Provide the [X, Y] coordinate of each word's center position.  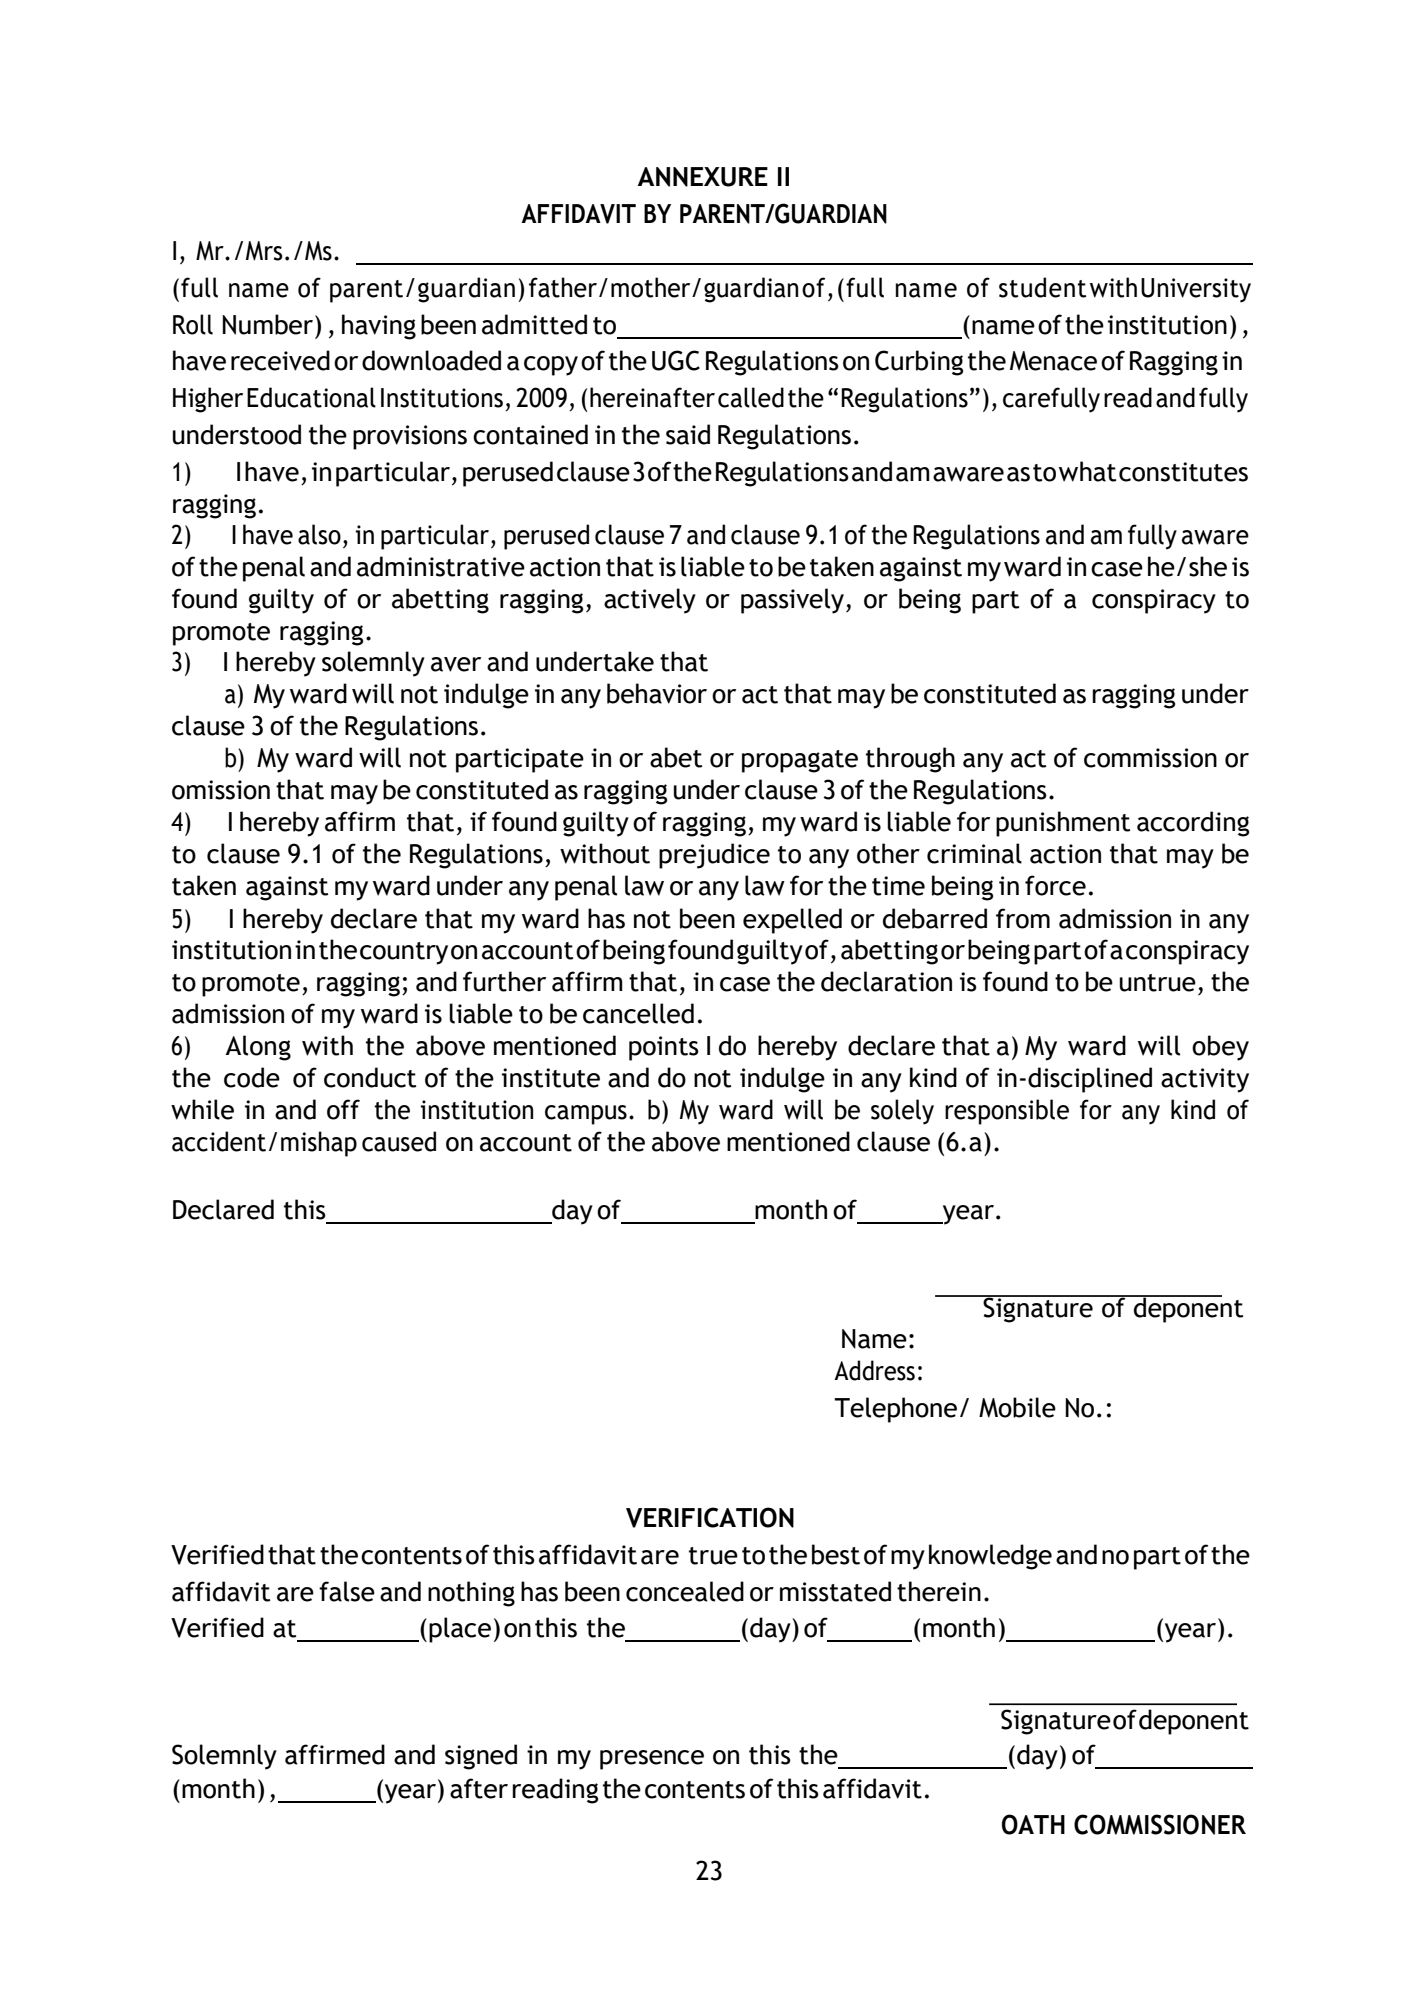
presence [652, 1760]
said [688, 434]
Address [874, 1370]
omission [221, 790]
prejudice [714, 856]
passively [792, 601]
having [379, 327]
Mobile [1017, 1407]
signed [481, 1757]
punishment [1063, 824]
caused [399, 1141]
